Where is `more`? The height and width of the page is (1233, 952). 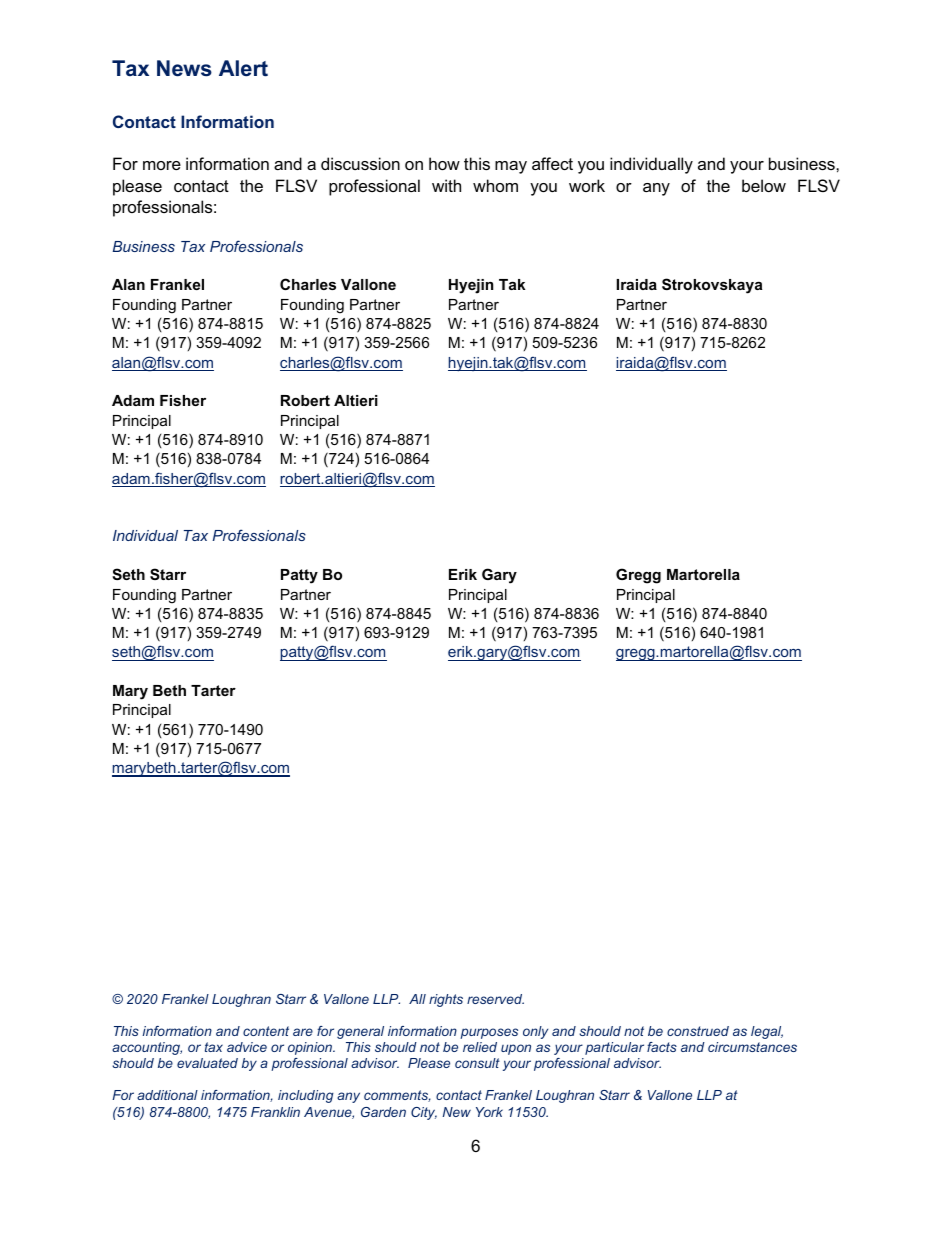
more is located at coordinates (162, 165).
